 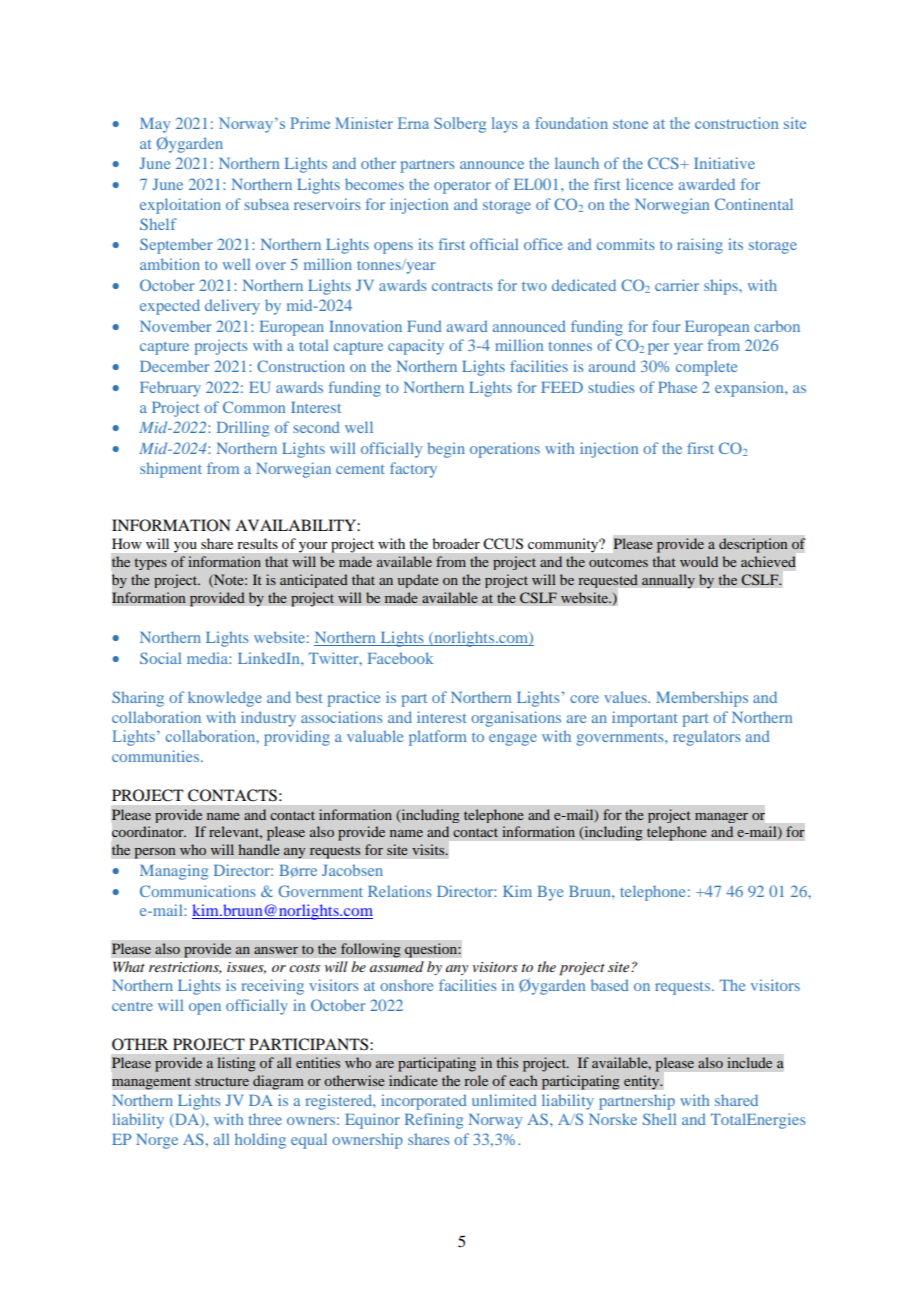 What do you see at coordinates (170, 389) in the page?
I see `February` at bounding box center [170, 389].
